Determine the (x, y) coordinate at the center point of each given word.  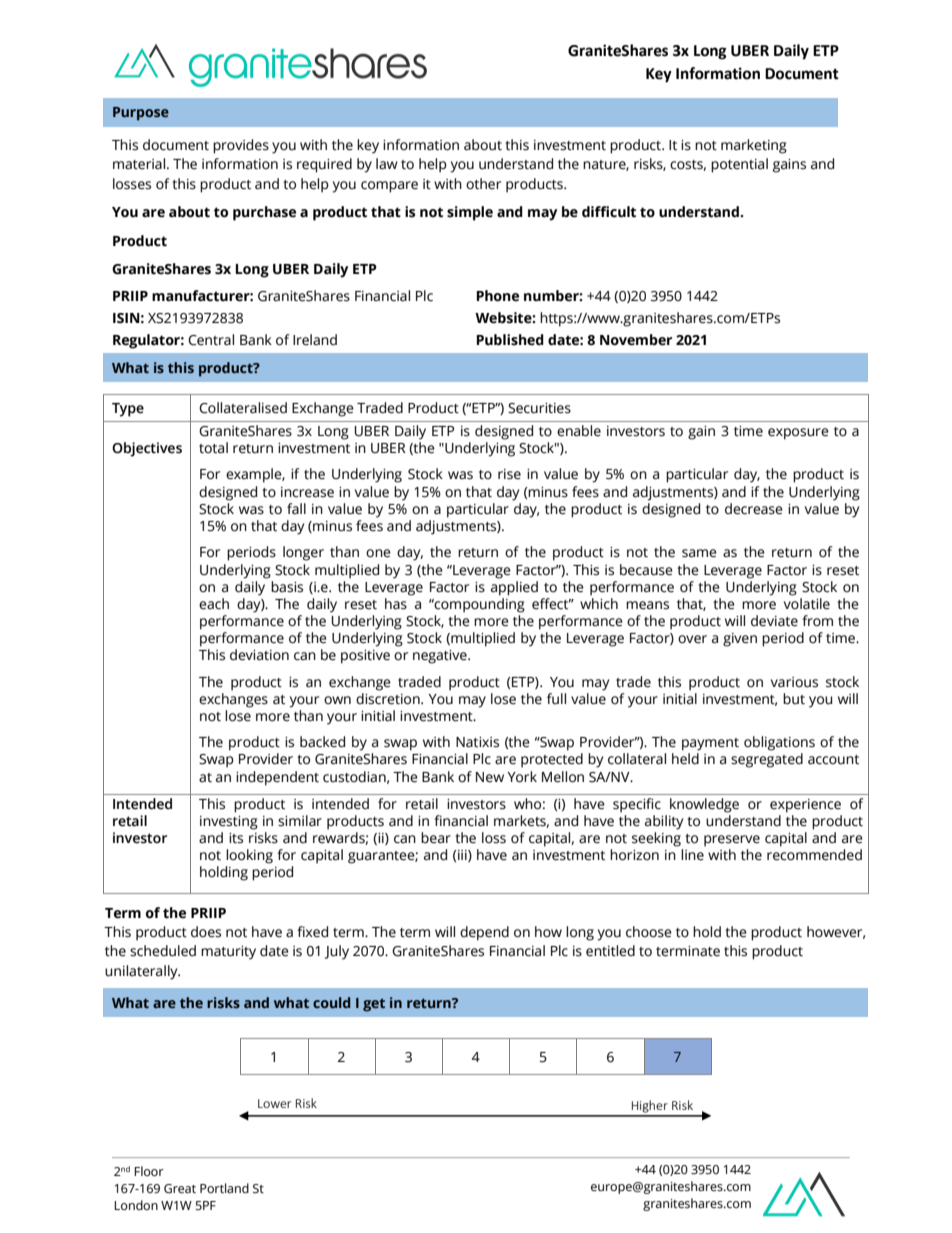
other (483, 184)
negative (441, 657)
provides (241, 146)
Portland (224, 1188)
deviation (259, 655)
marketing (754, 146)
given (740, 640)
